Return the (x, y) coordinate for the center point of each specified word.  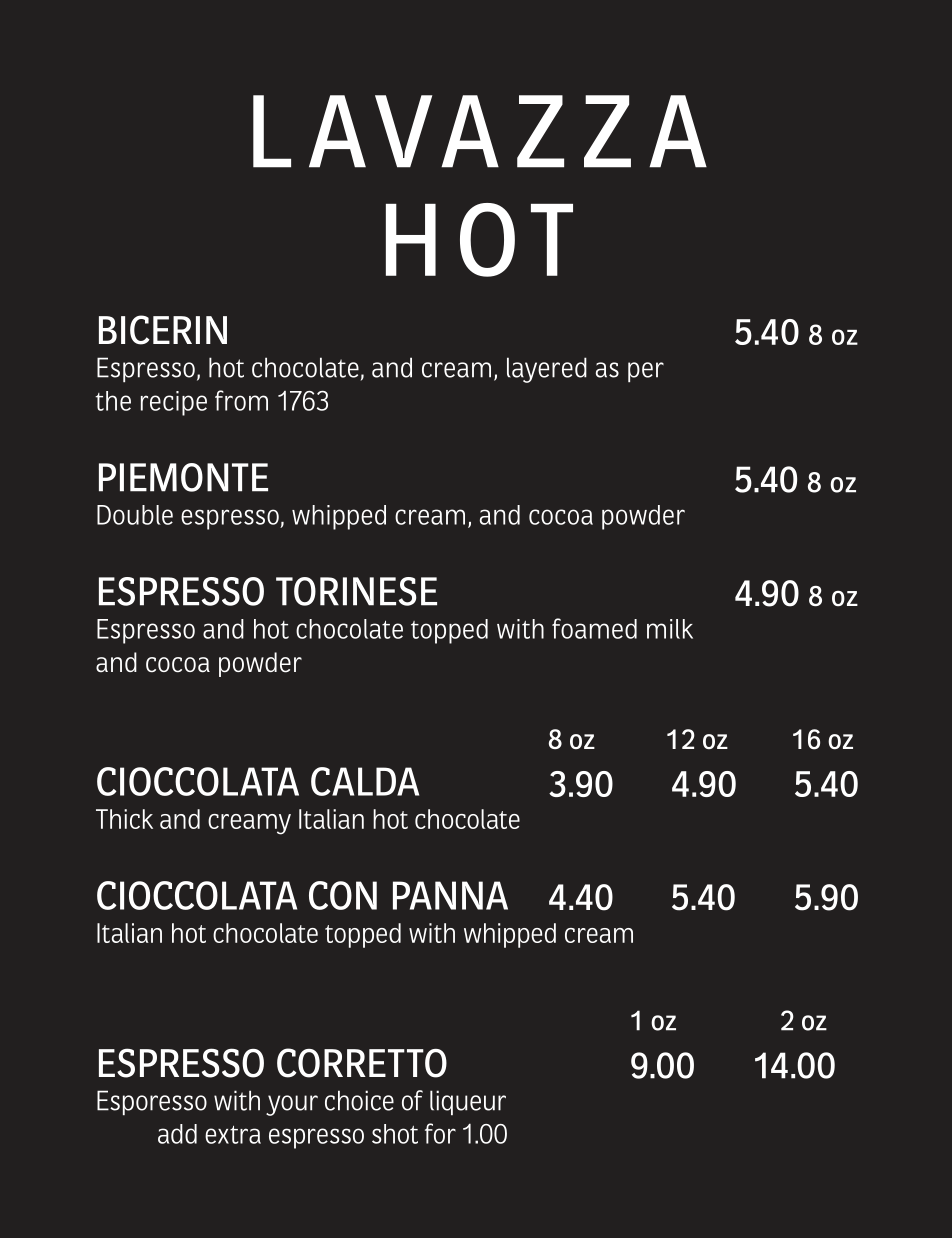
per (646, 372)
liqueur (468, 1103)
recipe (174, 403)
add (177, 1134)
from (241, 400)
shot (395, 1134)
